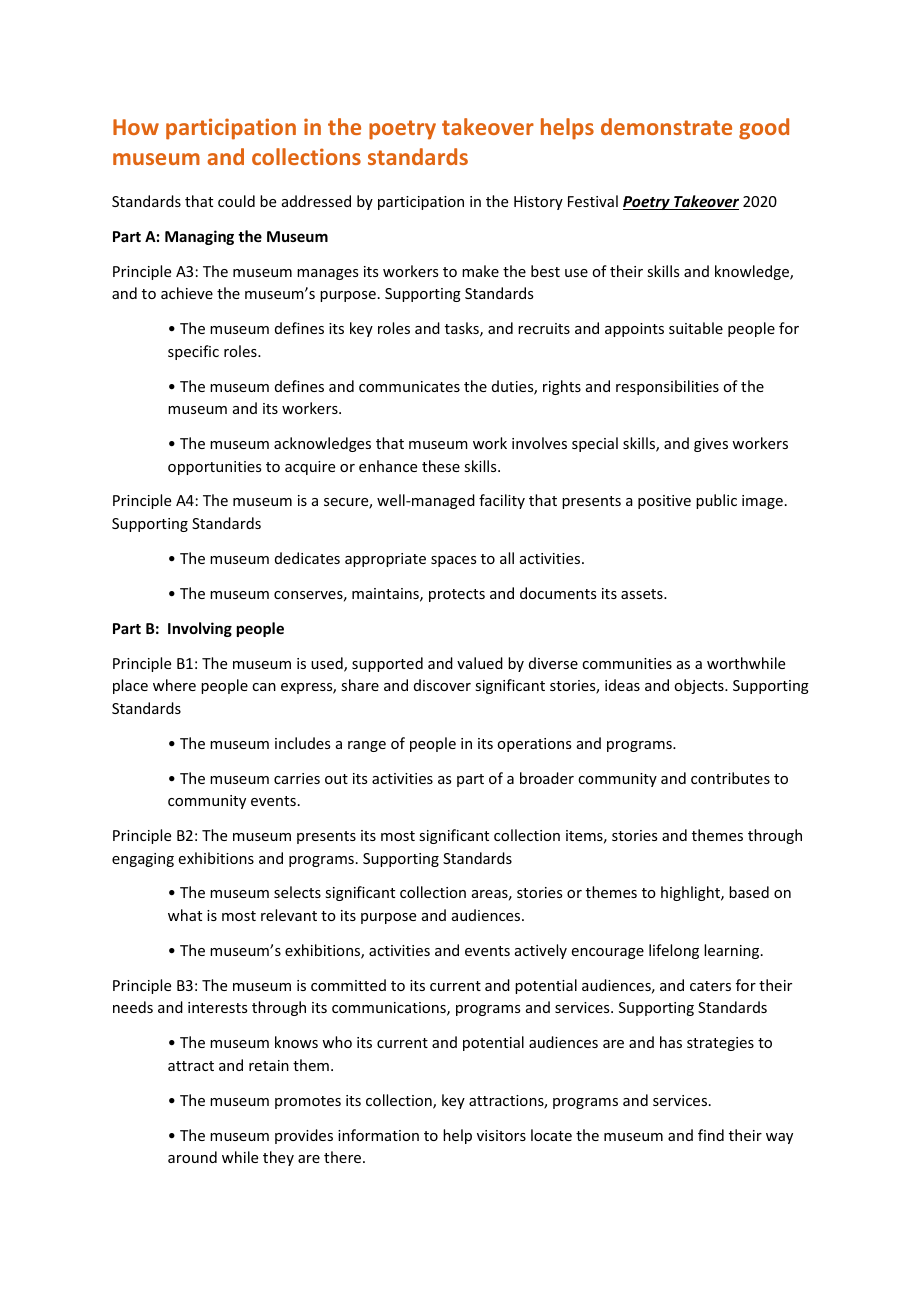 The image size is (924, 1308). What do you see at coordinates (453, 561) in the page?
I see `spaces` at bounding box center [453, 561].
